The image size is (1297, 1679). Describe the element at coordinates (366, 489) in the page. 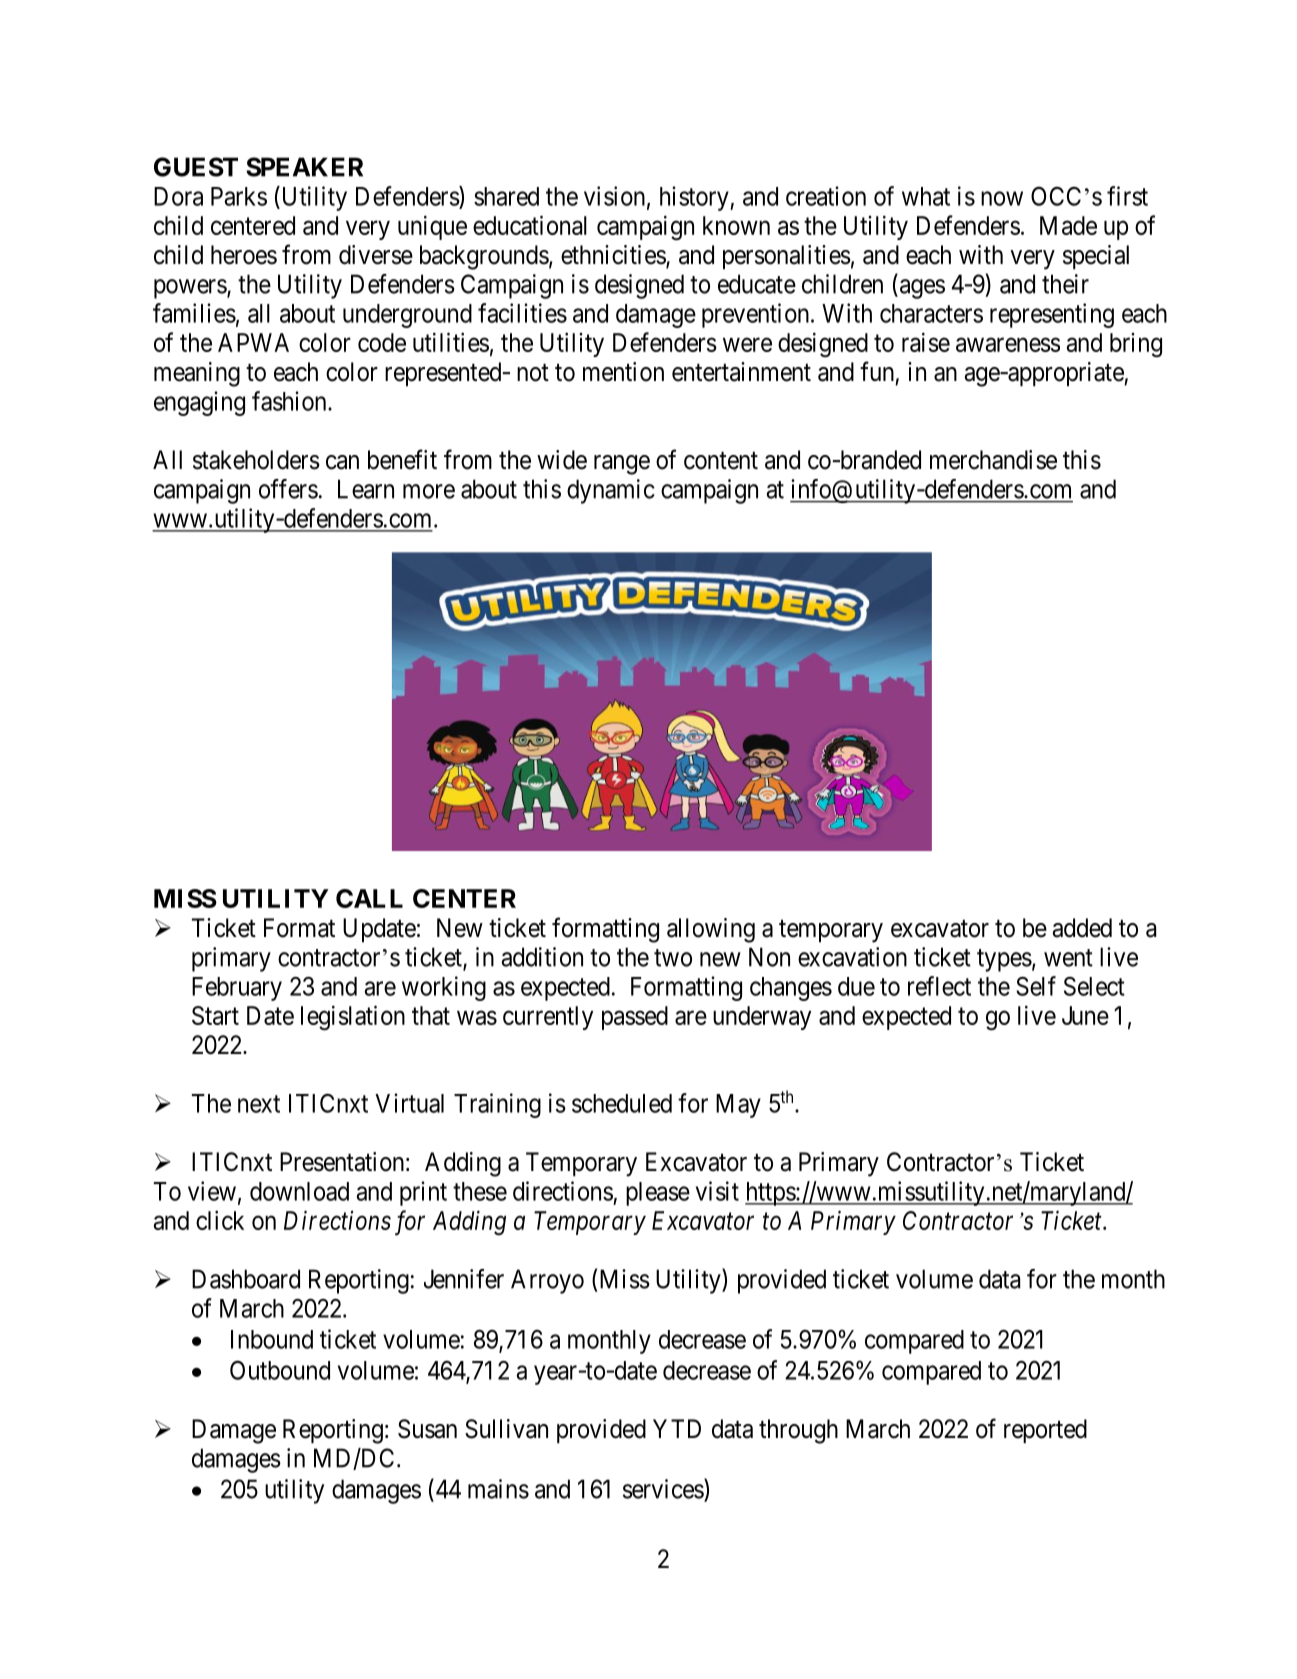

I see `Learn` at that location.
